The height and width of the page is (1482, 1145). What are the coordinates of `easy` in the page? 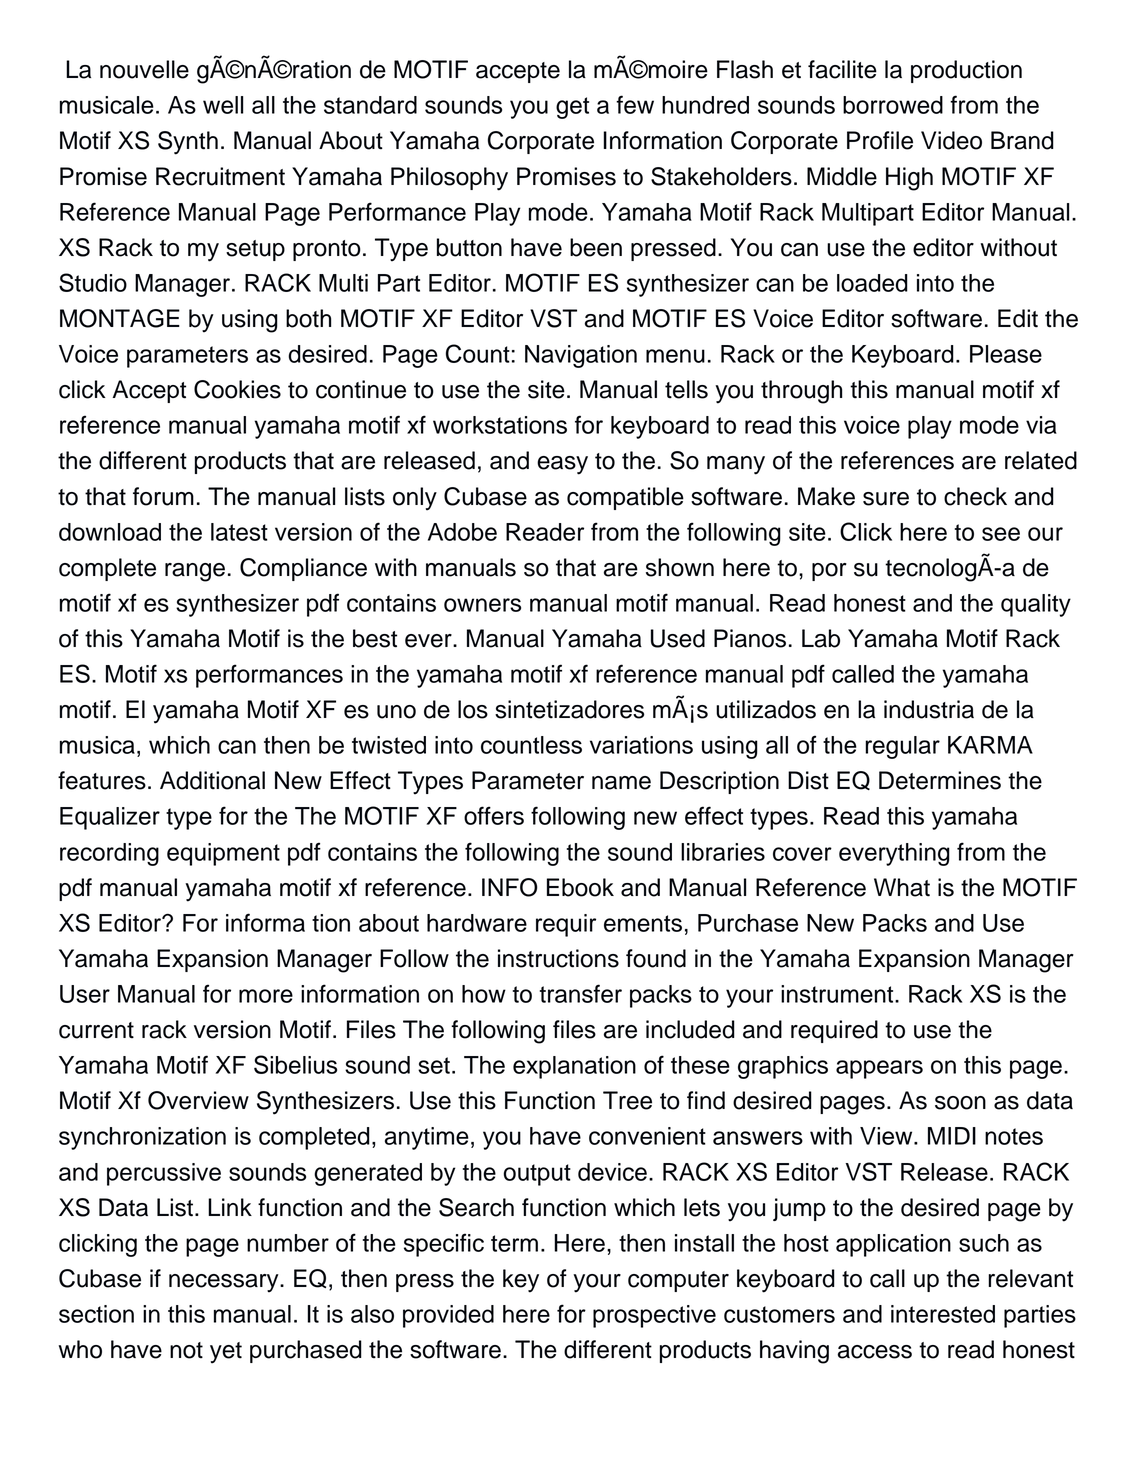 It's located at (562, 465).
